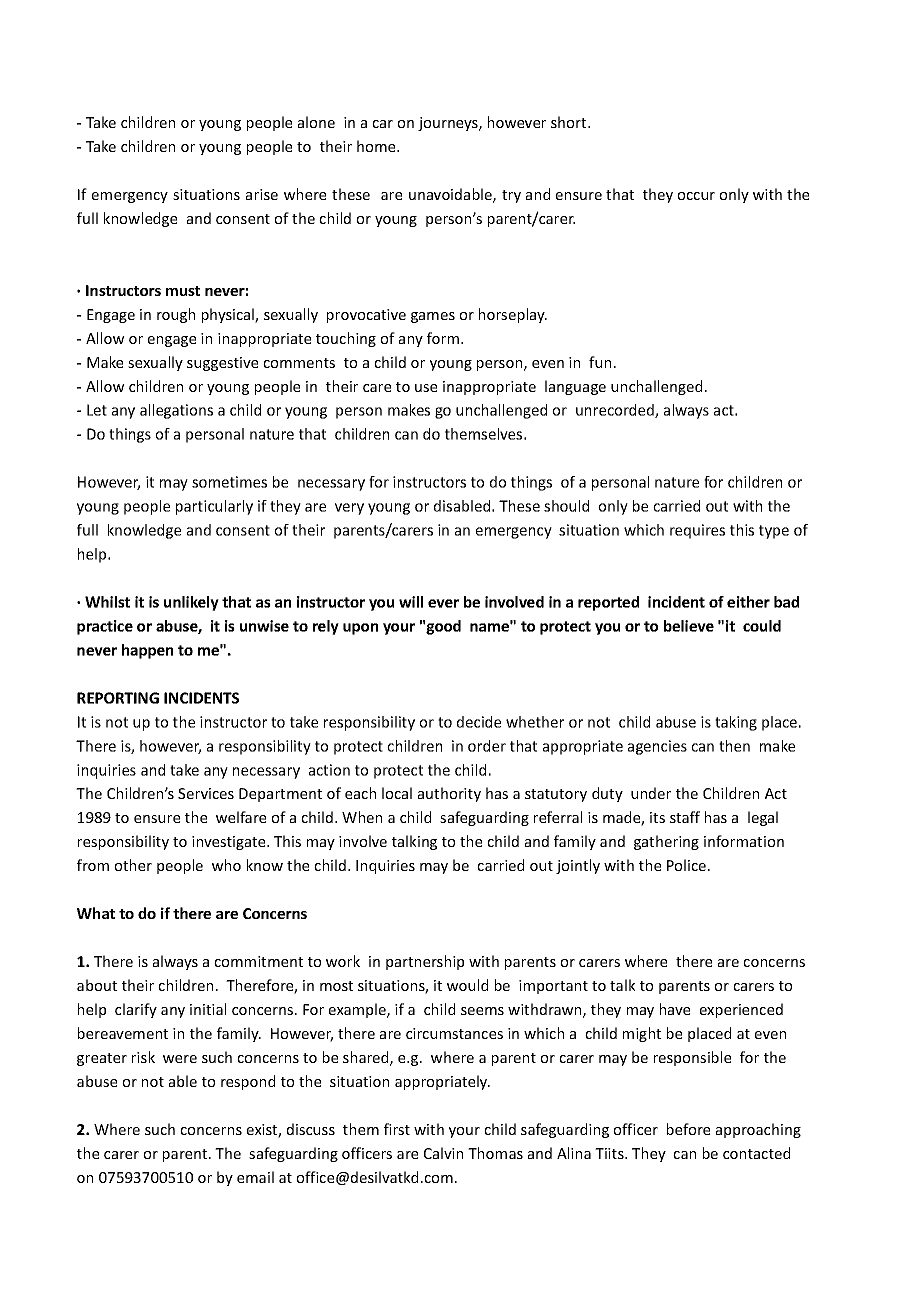  I want to click on happen, so click(147, 651).
